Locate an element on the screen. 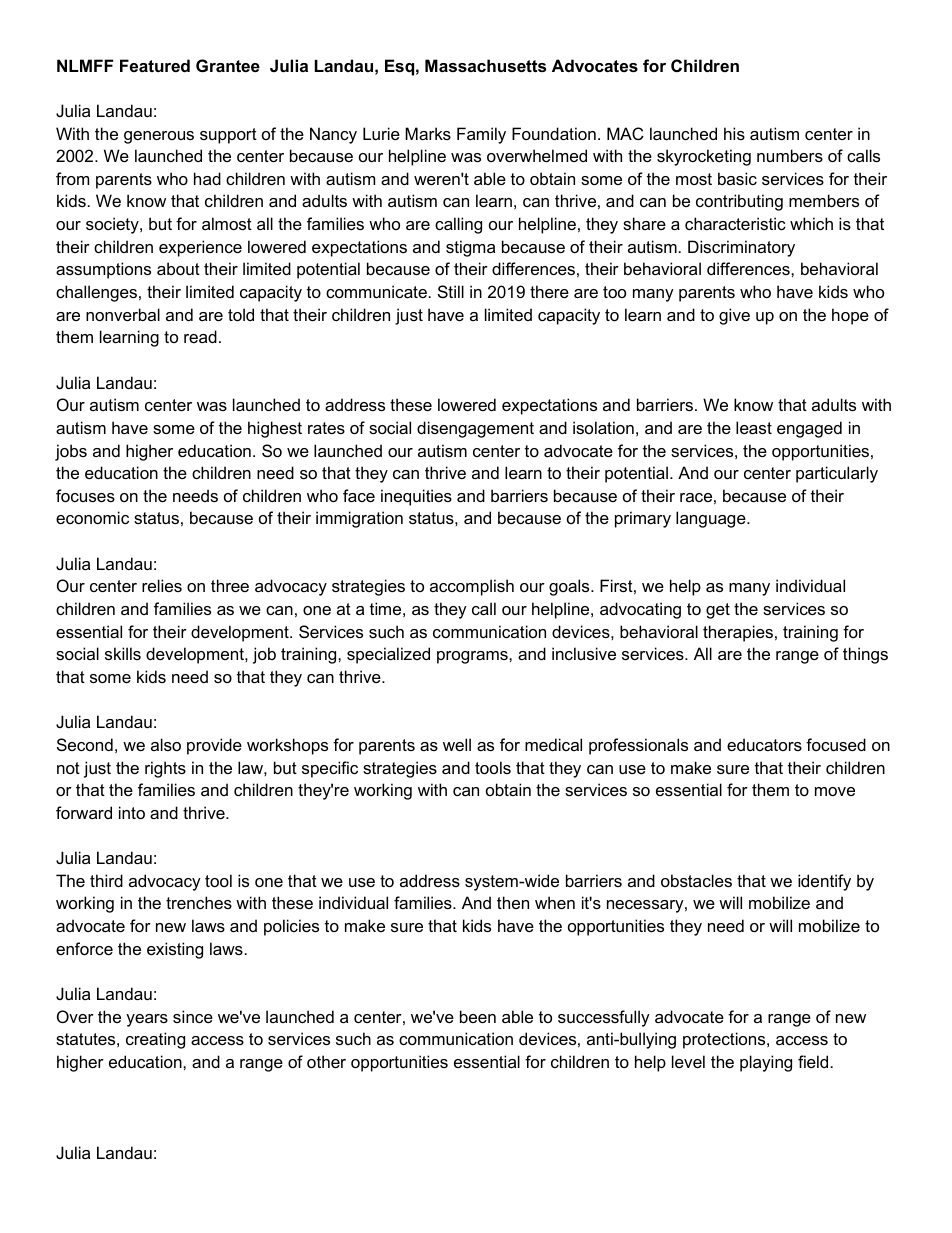  particularly is located at coordinates (837, 474).
